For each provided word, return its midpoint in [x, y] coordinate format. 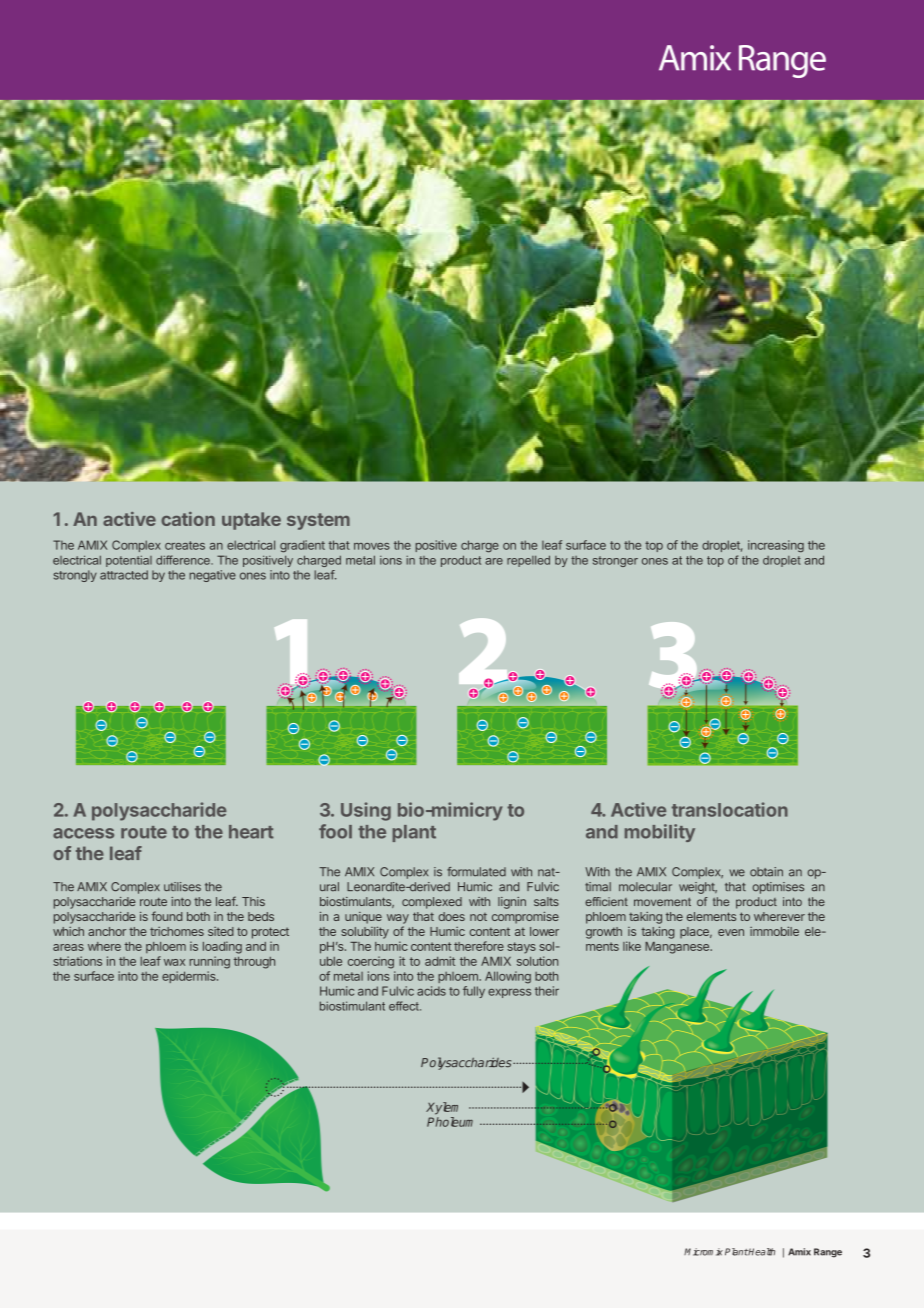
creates [185, 545]
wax [174, 962]
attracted [124, 575]
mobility [660, 833]
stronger [615, 561]
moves [372, 546]
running [209, 962]
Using [366, 811]
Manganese [678, 948]
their [547, 991]
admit [440, 961]
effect [405, 1006]
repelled [528, 561]
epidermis [190, 977]
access [83, 833]
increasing [776, 546]
